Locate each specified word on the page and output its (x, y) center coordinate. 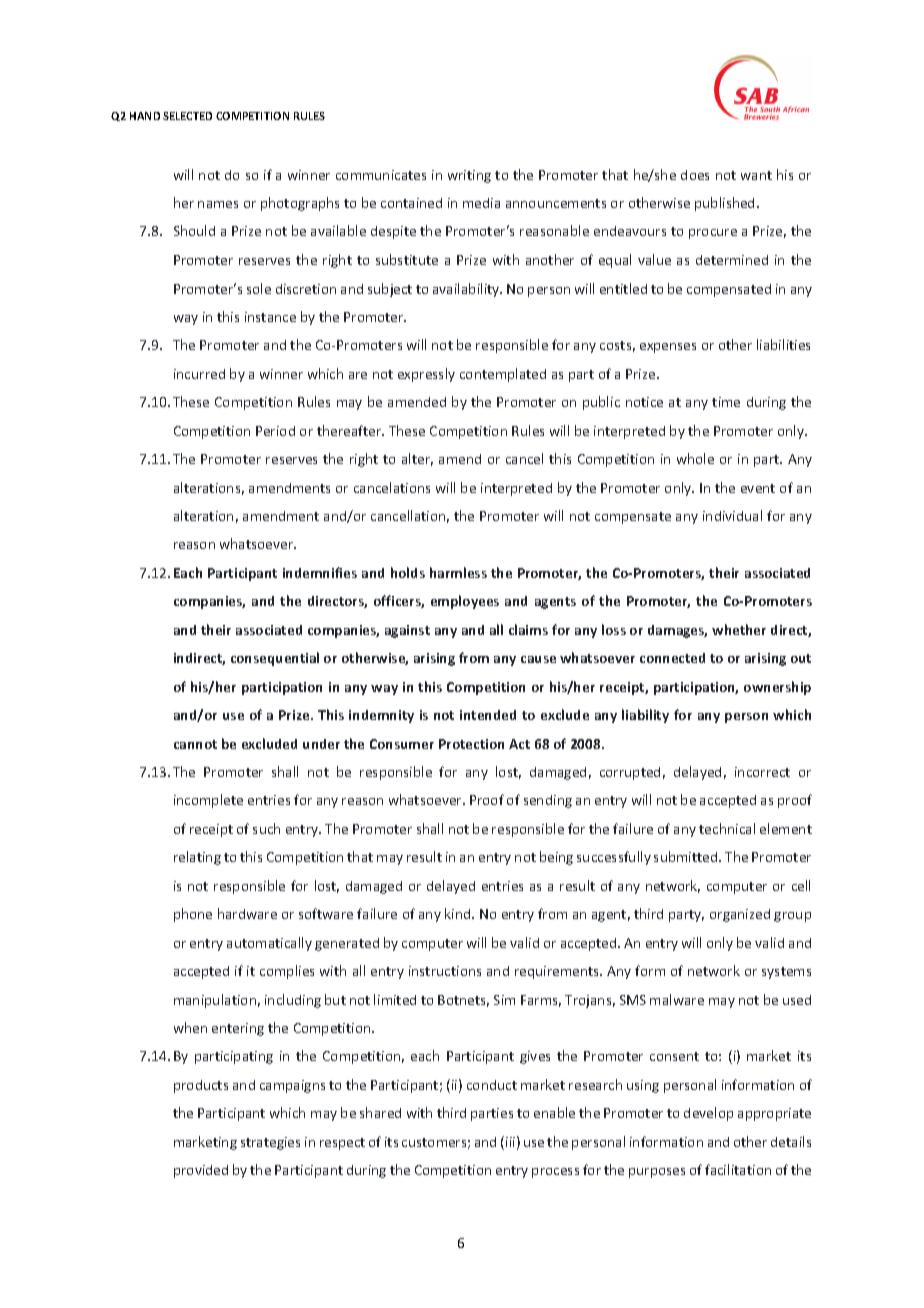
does (695, 175)
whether (739, 629)
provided (201, 1171)
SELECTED (187, 116)
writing (469, 176)
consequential (275, 659)
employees (465, 602)
